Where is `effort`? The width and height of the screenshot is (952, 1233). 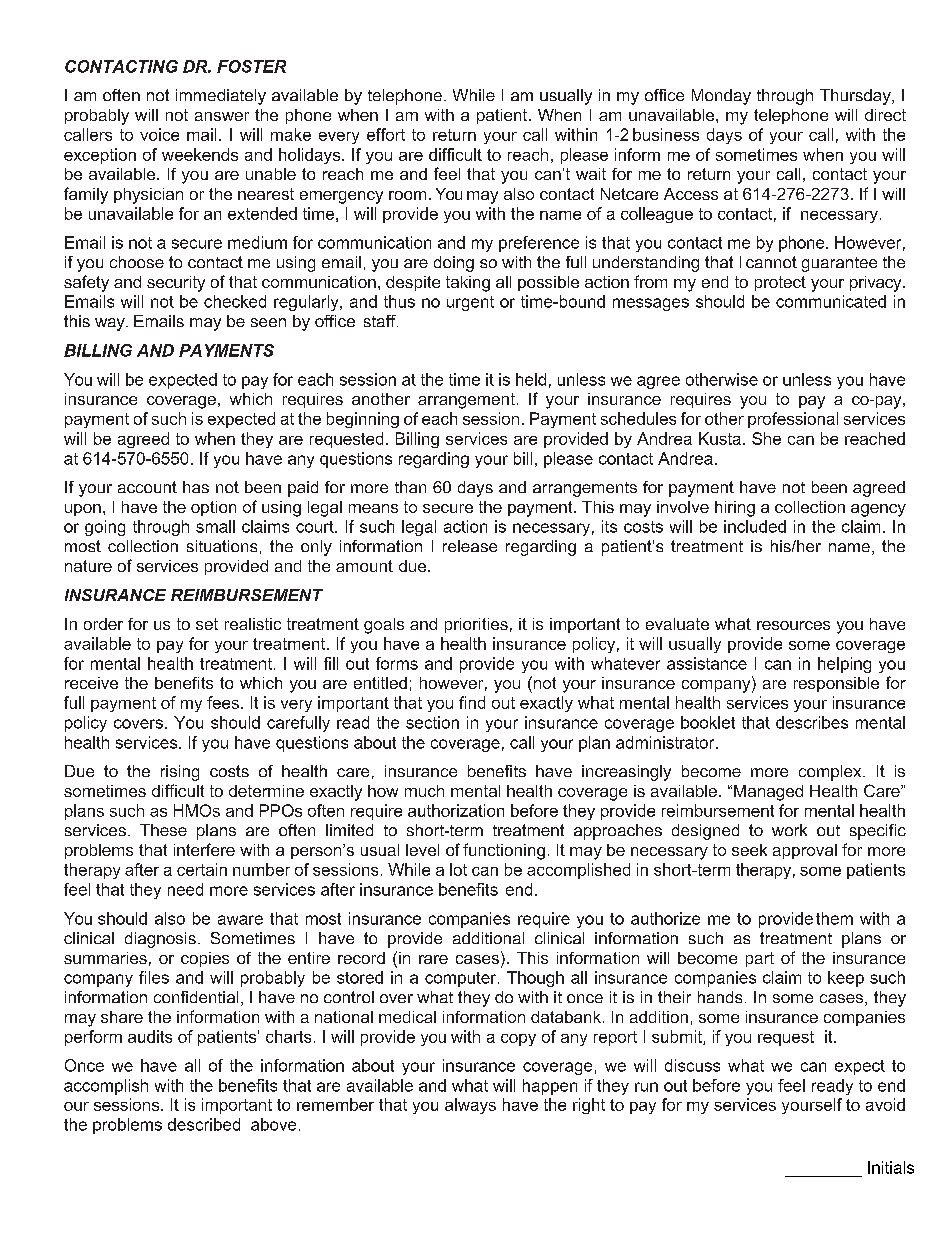
effort is located at coordinates (386, 134).
